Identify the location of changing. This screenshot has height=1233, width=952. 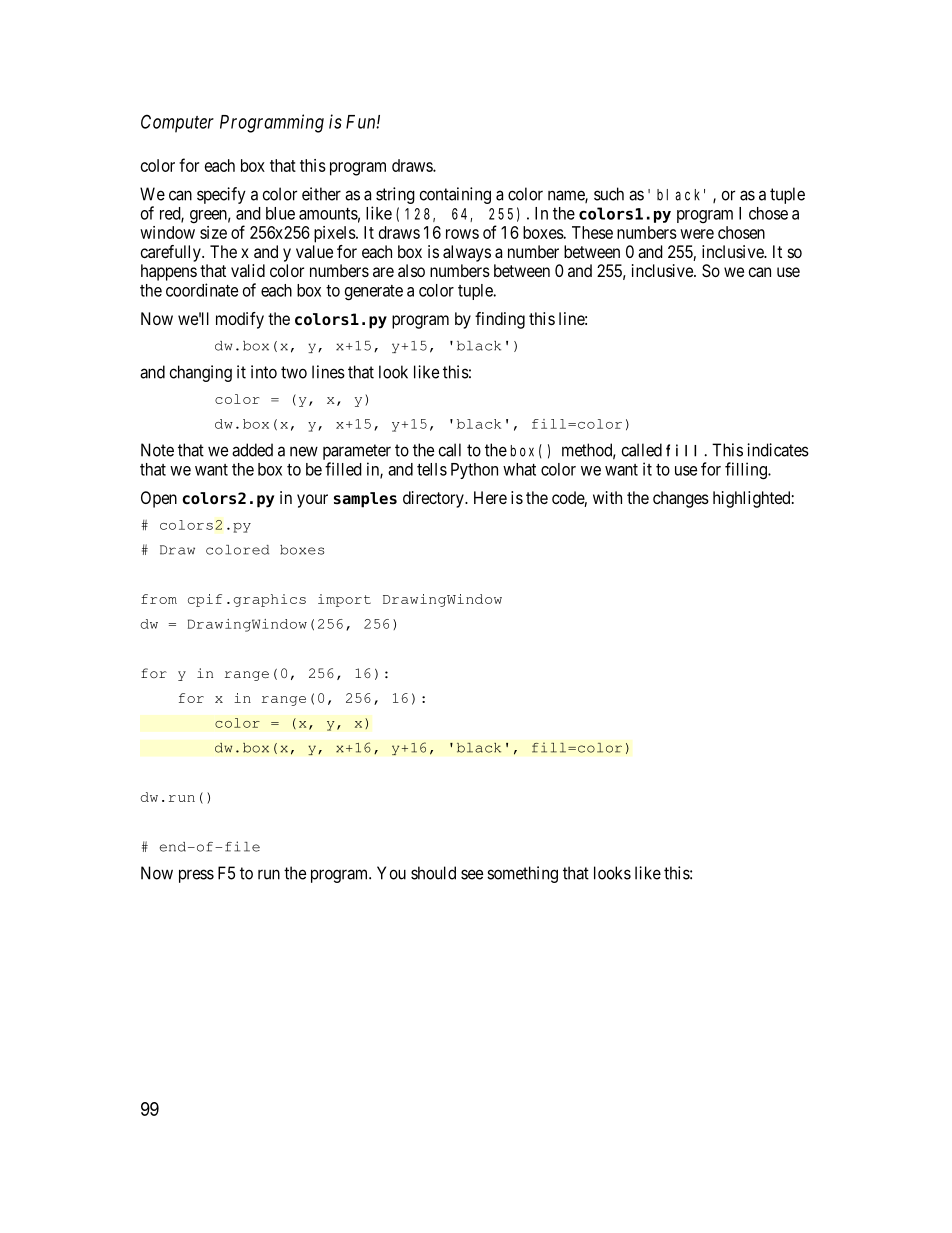
(201, 373).
